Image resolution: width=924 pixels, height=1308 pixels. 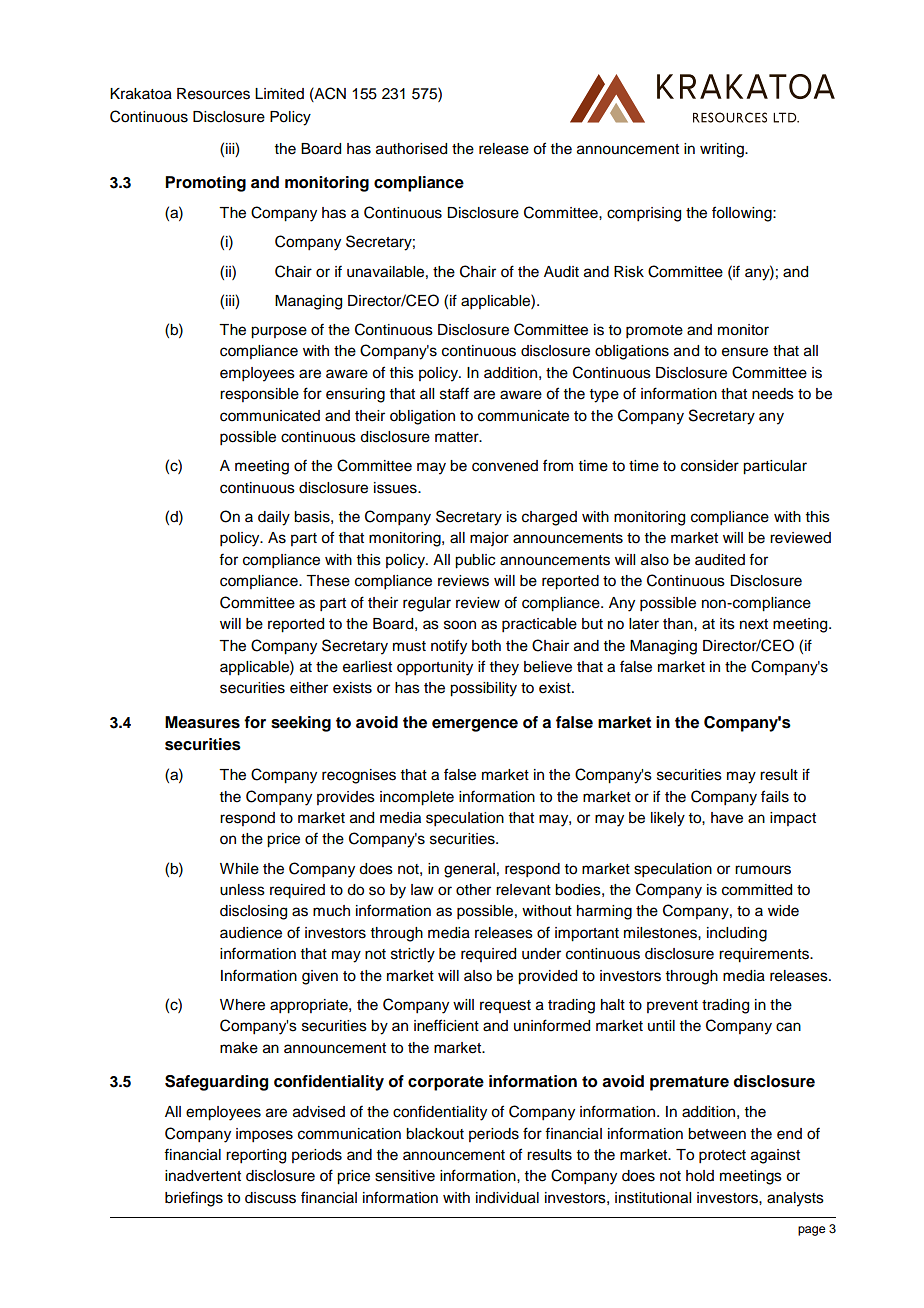 I want to click on individual, so click(x=507, y=1198).
